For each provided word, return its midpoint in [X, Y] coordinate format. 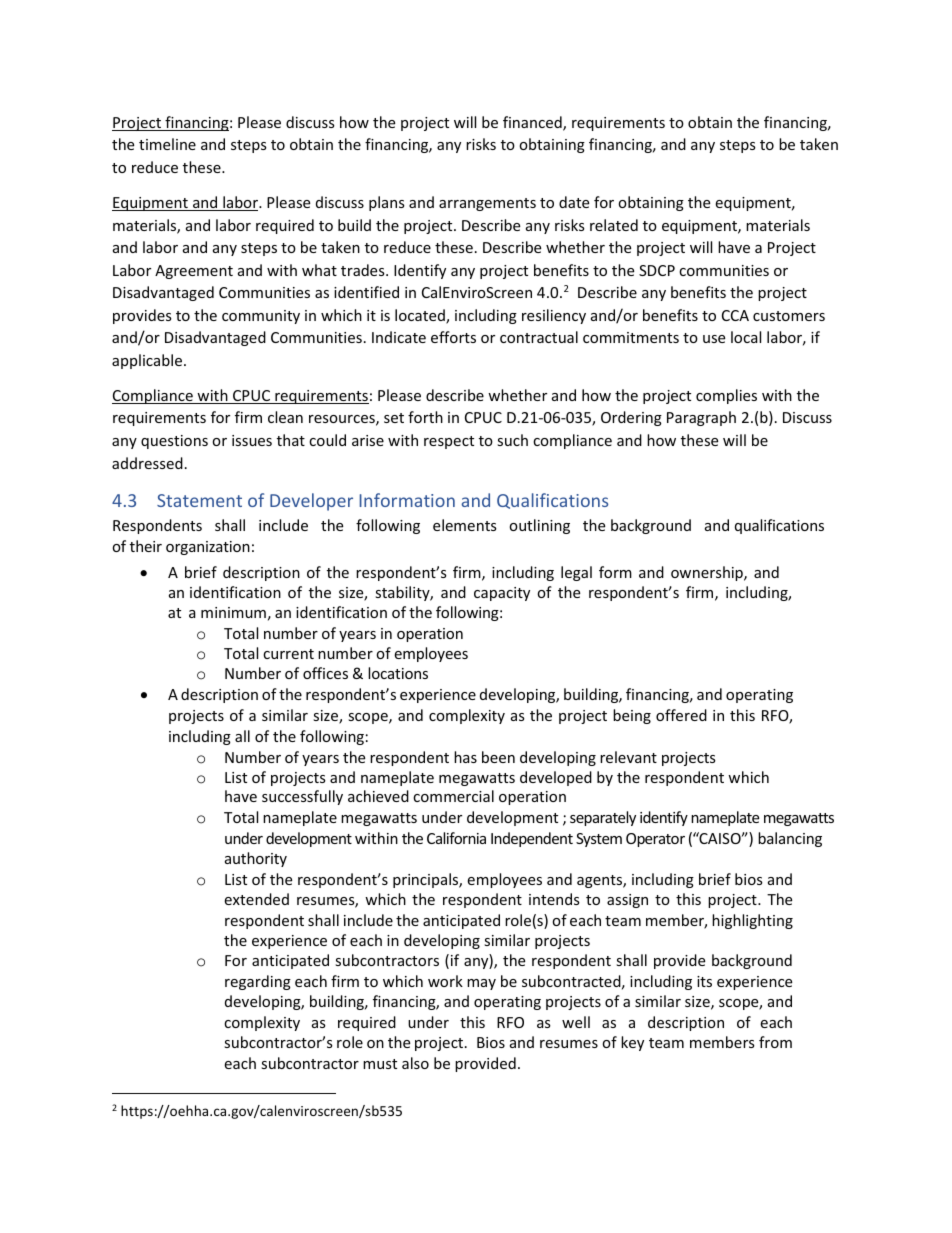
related [614, 225]
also [415, 1063]
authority [256, 859]
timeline [167, 144]
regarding [258, 982]
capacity [502, 594]
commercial [453, 796]
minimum [233, 612]
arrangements [487, 204]
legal [576, 573]
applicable [147, 361]
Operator [655, 840]
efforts [453, 337]
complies [726, 396]
